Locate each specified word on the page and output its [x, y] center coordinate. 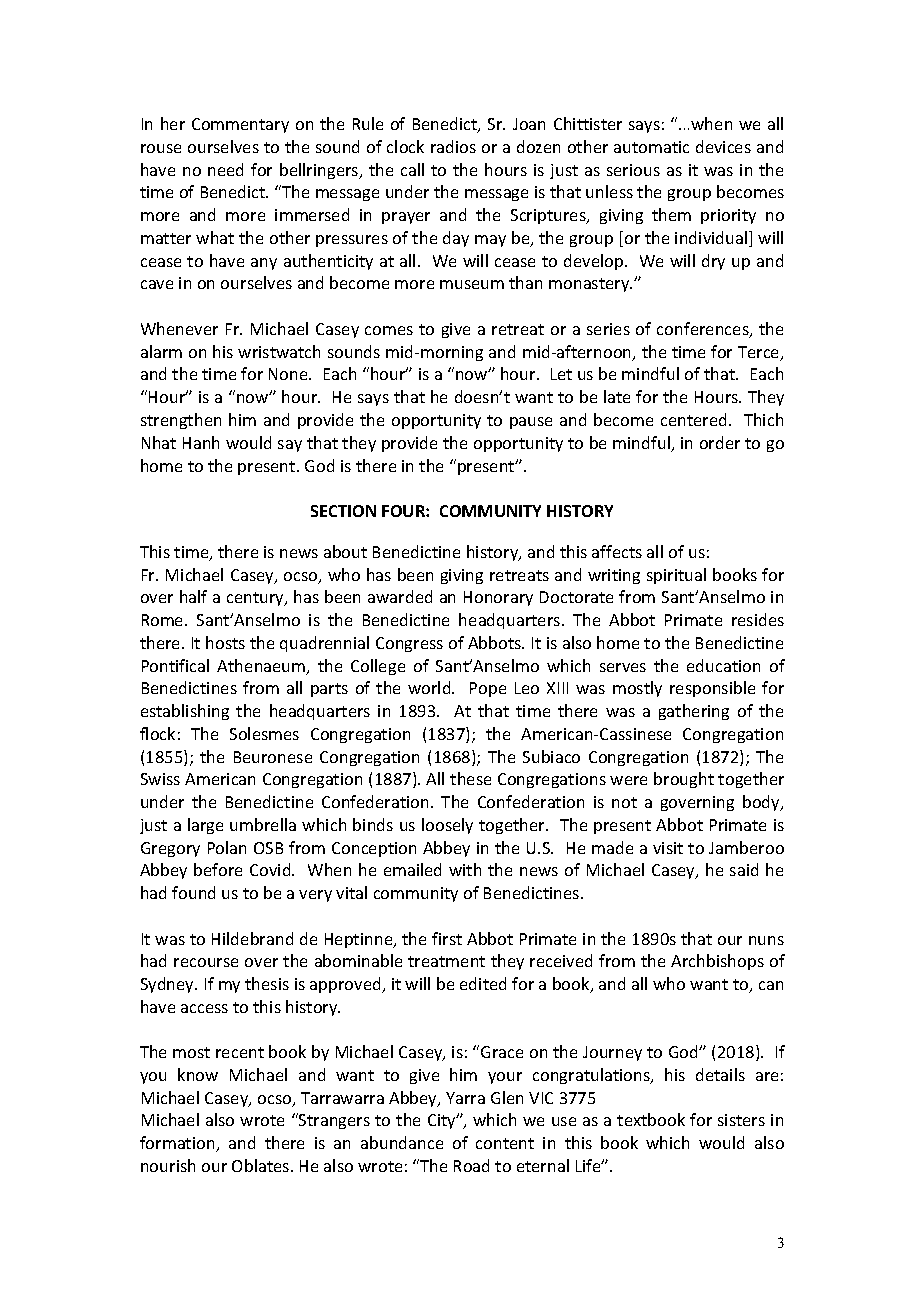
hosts [225, 642]
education [723, 665]
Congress [409, 644]
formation [178, 1144]
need [225, 169]
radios [453, 146]
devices [723, 146]
